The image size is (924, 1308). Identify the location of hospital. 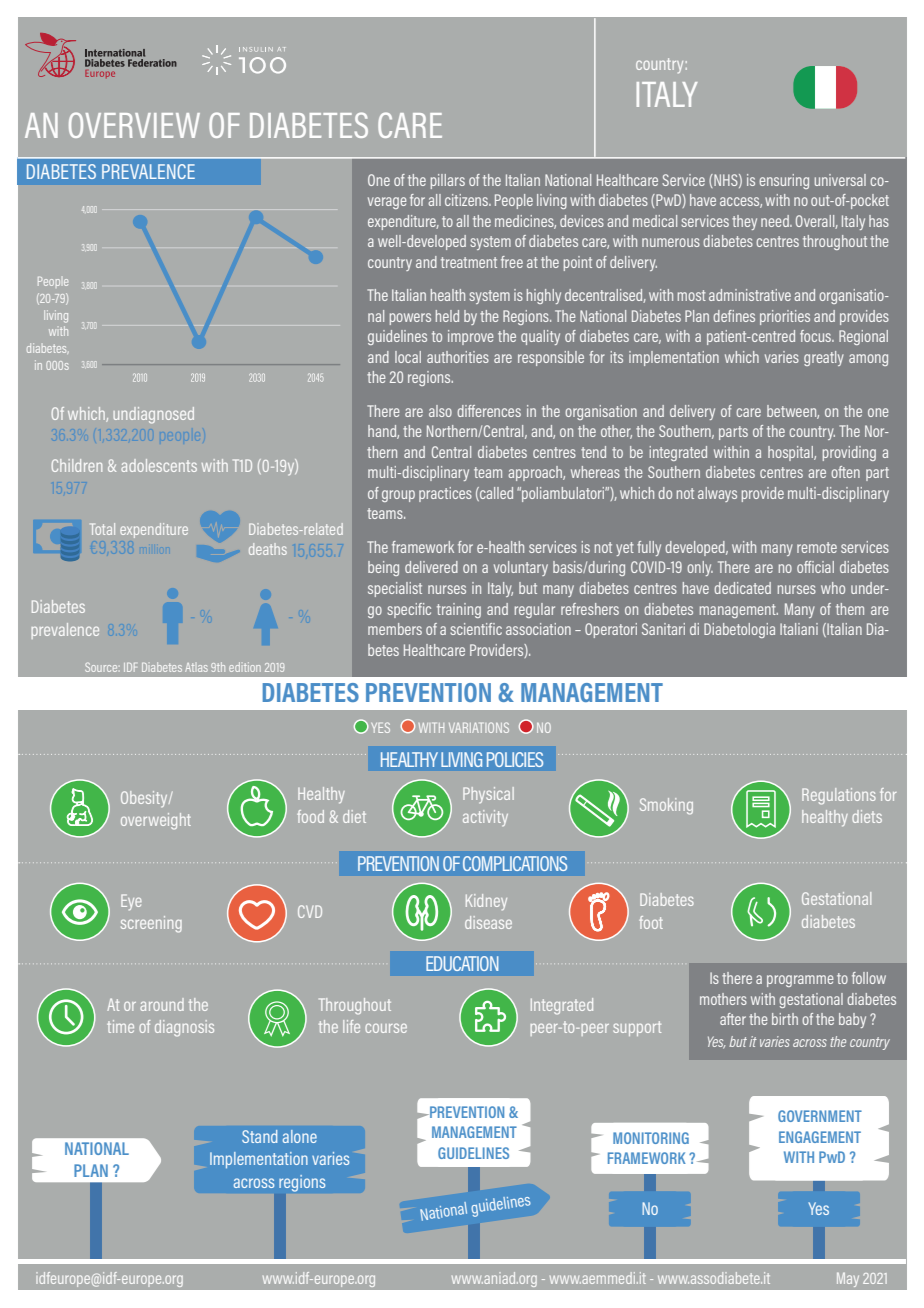
(791, 453).
